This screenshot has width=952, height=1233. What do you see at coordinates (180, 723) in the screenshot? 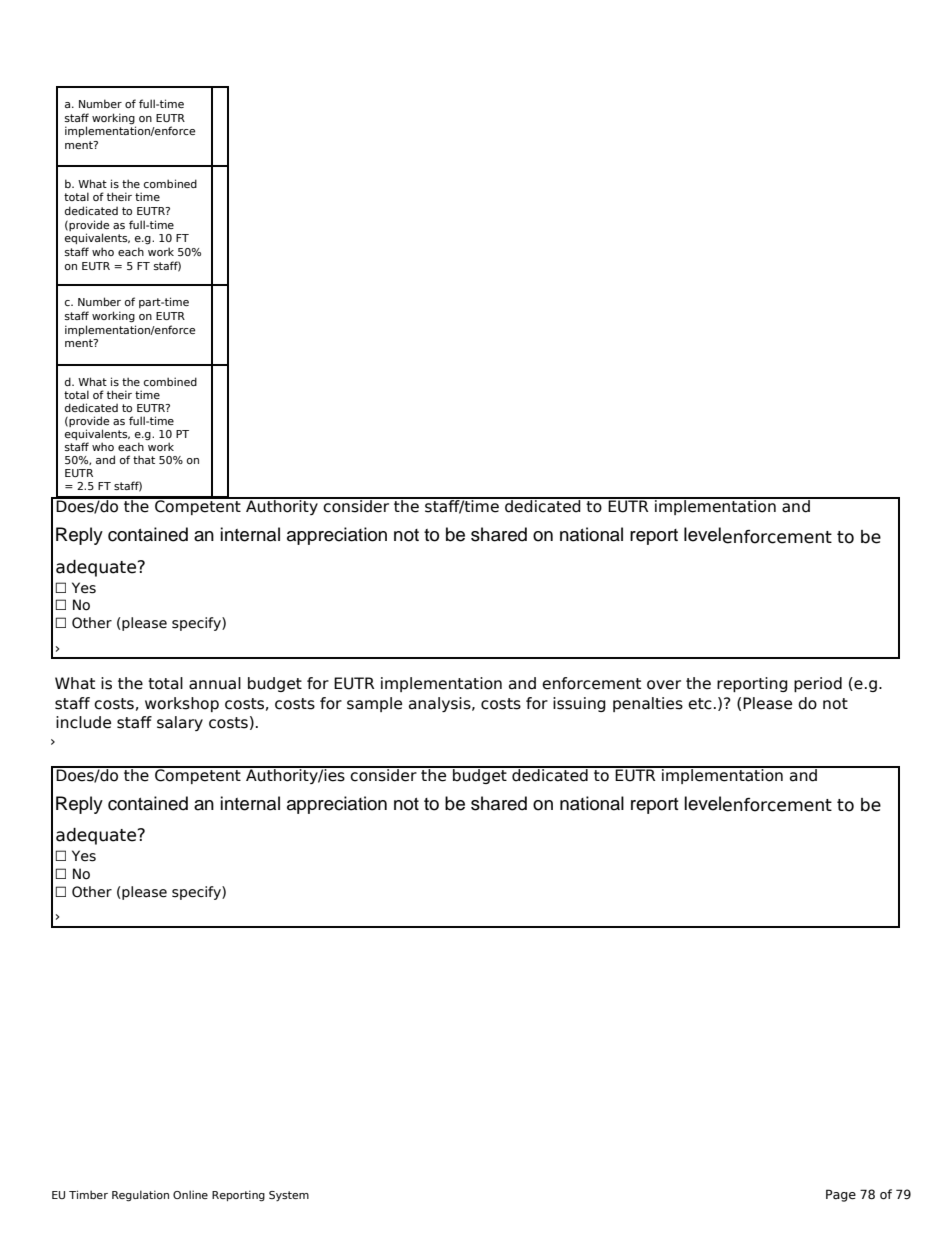
I see `salary` at bounding box center [180, 723].
